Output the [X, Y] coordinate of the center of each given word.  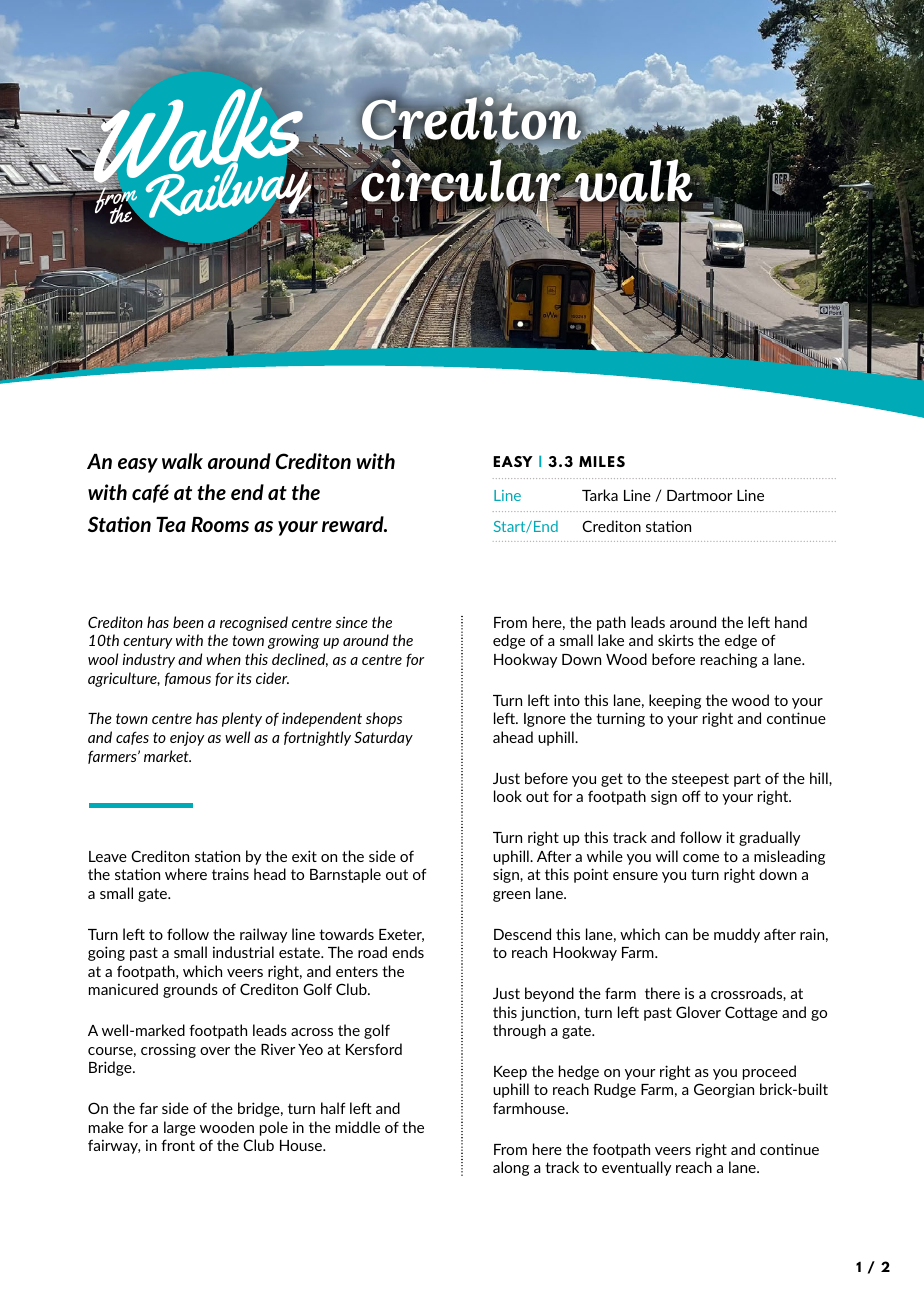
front [178, 1145]
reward [354, 524]
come [701, 858]
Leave [108, 856]
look [508, 796]
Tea [171, 524]
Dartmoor [700, 495]
